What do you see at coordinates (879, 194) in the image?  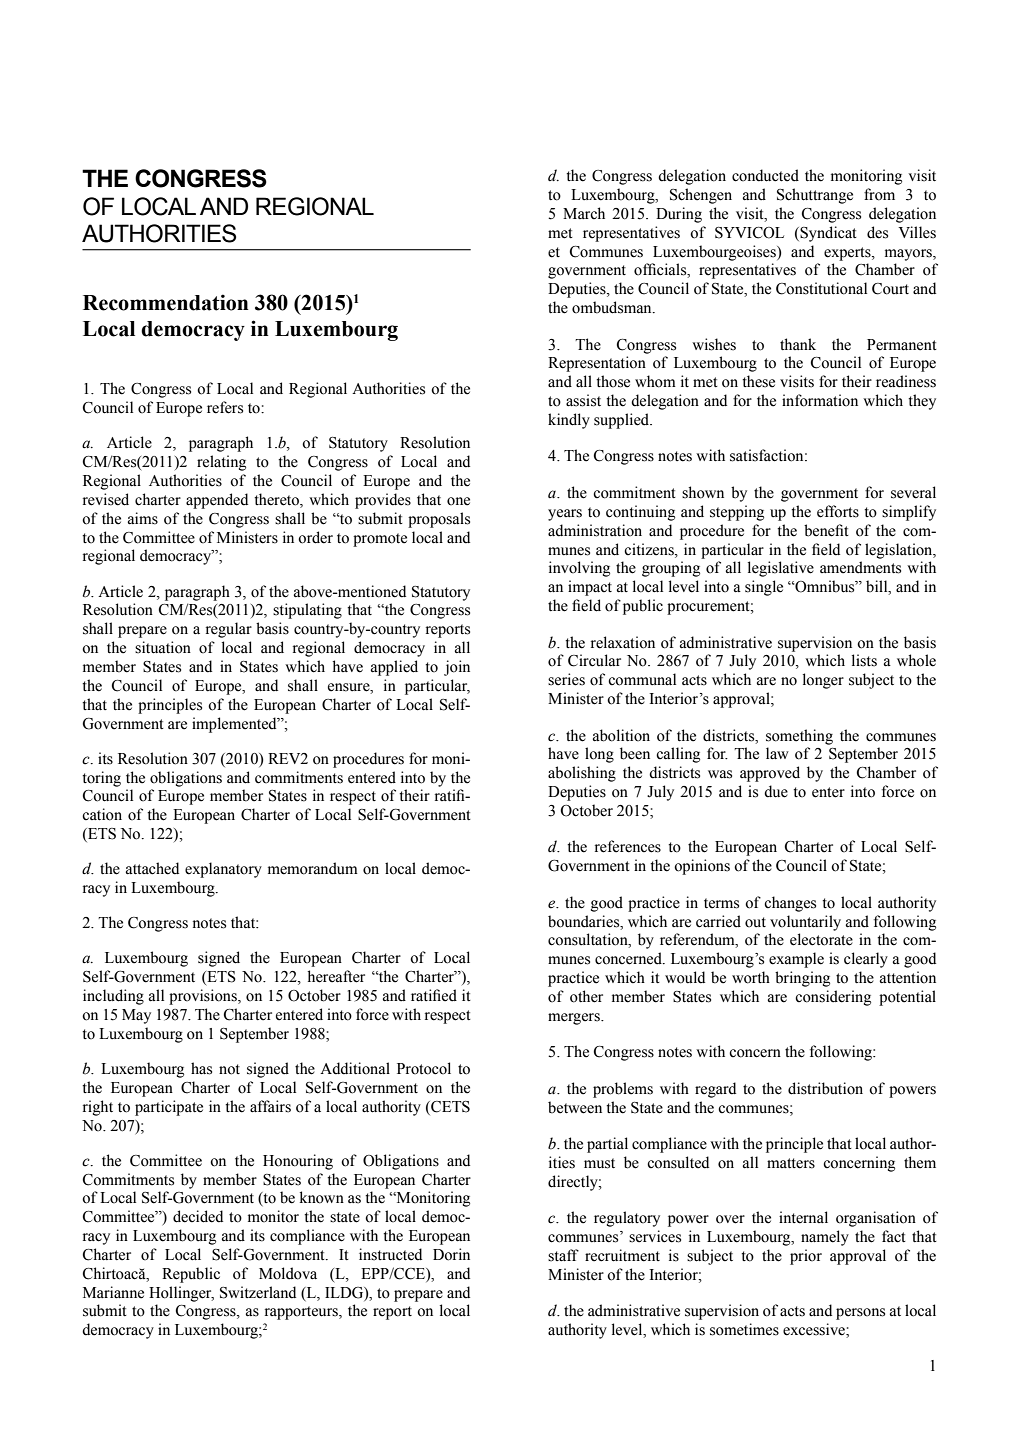 I see `from` at bounding box center [879, 194].
